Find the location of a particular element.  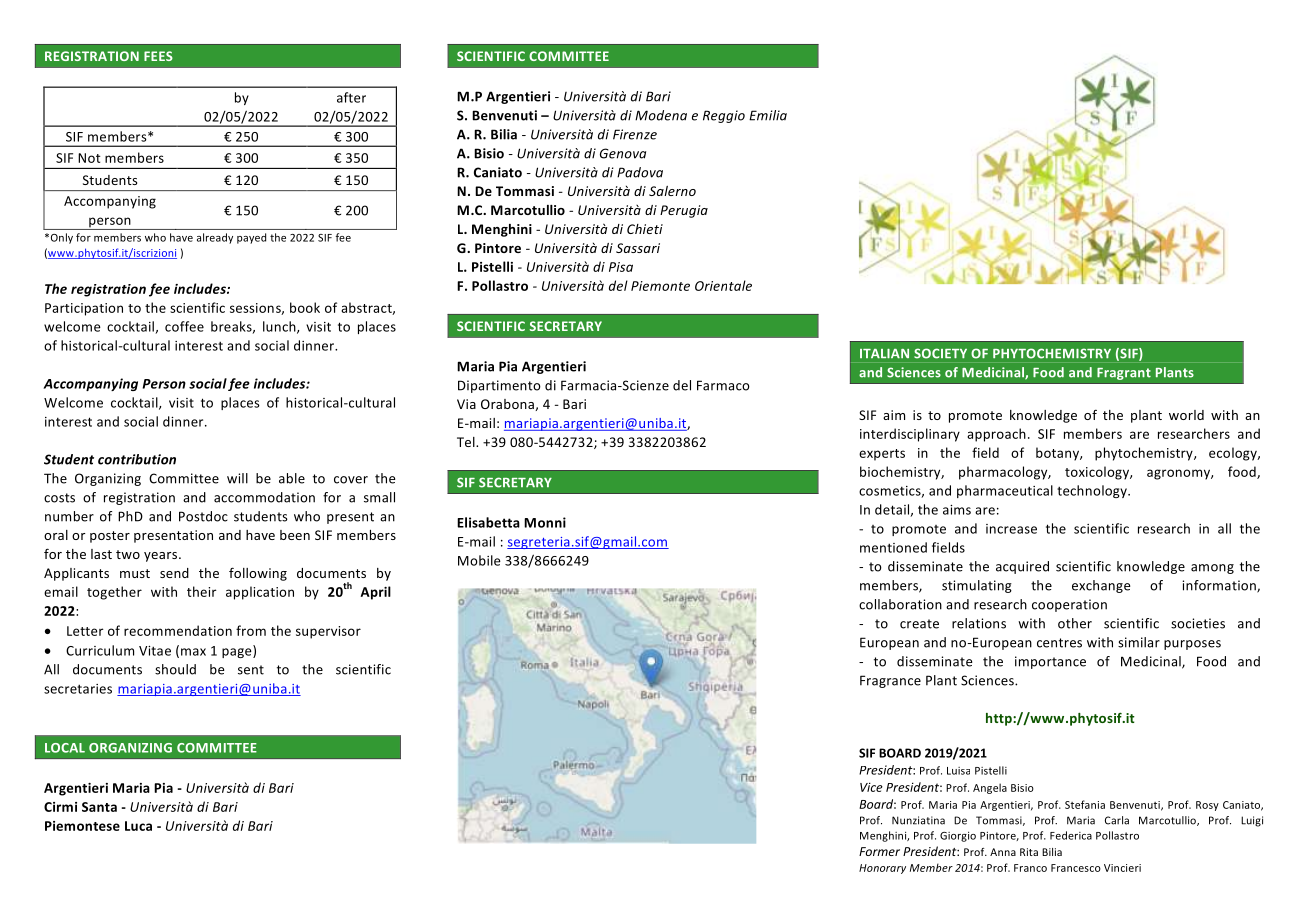

Modena is located at coordinates (661, 115).
